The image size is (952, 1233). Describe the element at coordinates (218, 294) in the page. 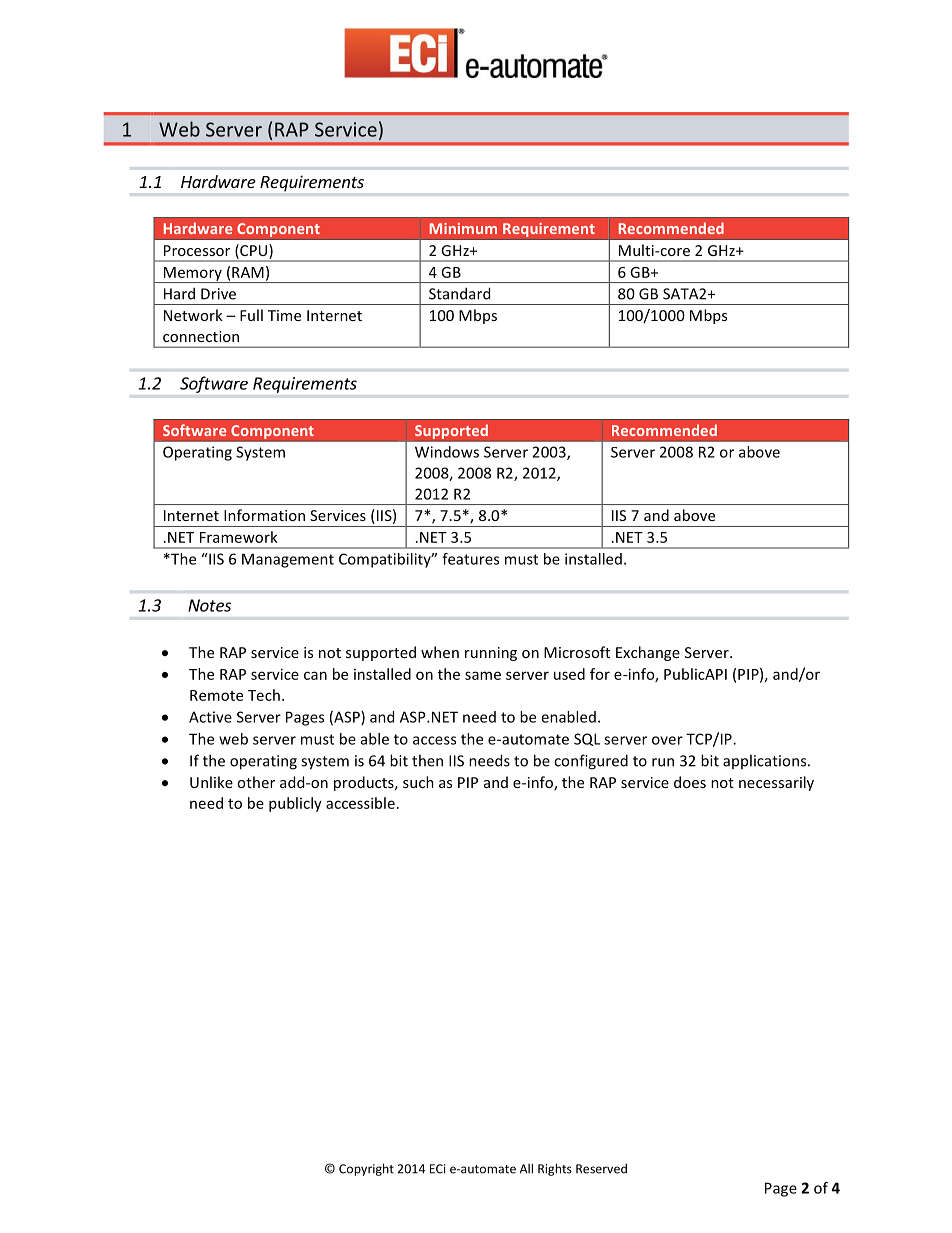

I see `Drive` at that location.
